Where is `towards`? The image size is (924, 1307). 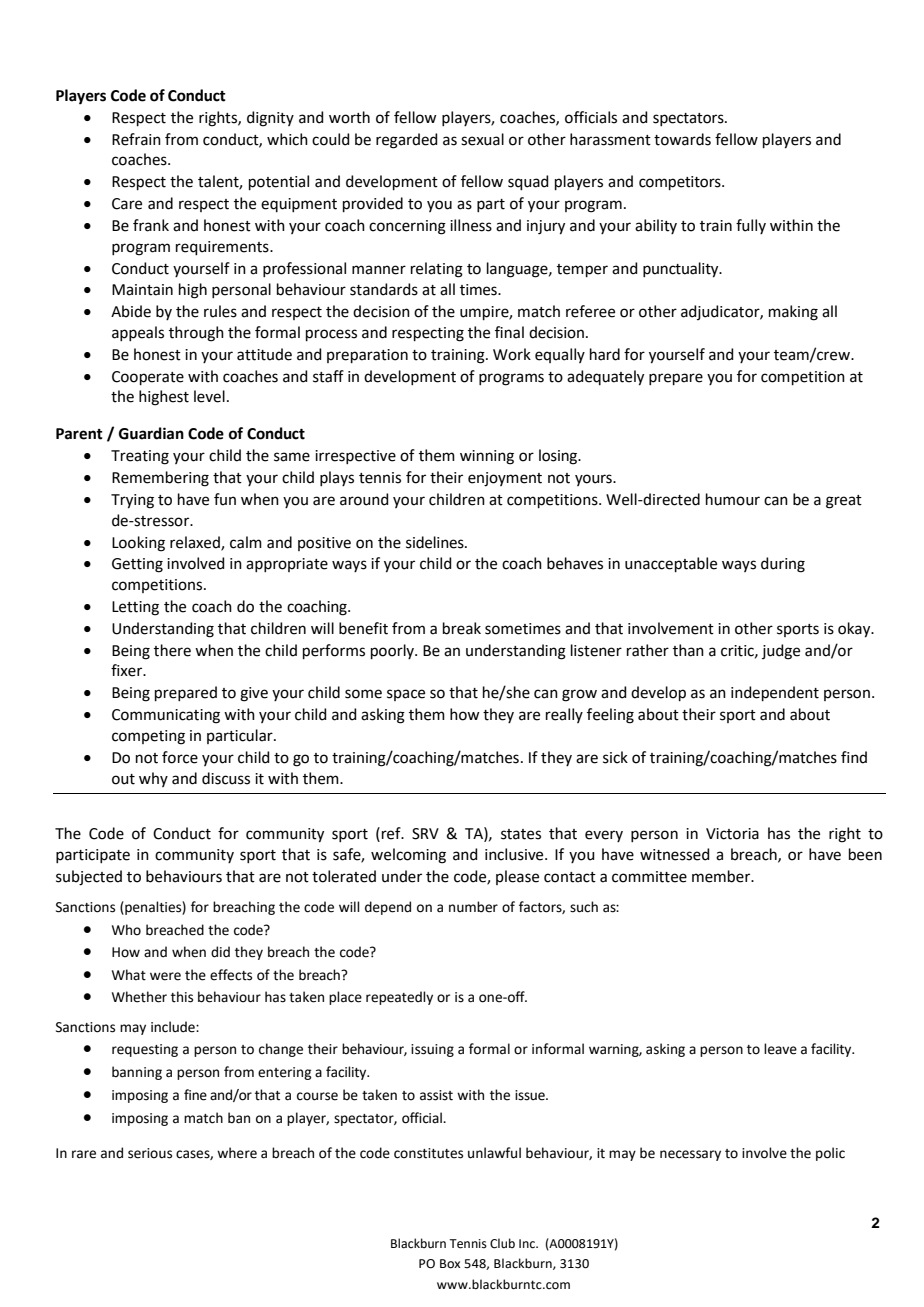 towards is located at coordinates (682, 139).
